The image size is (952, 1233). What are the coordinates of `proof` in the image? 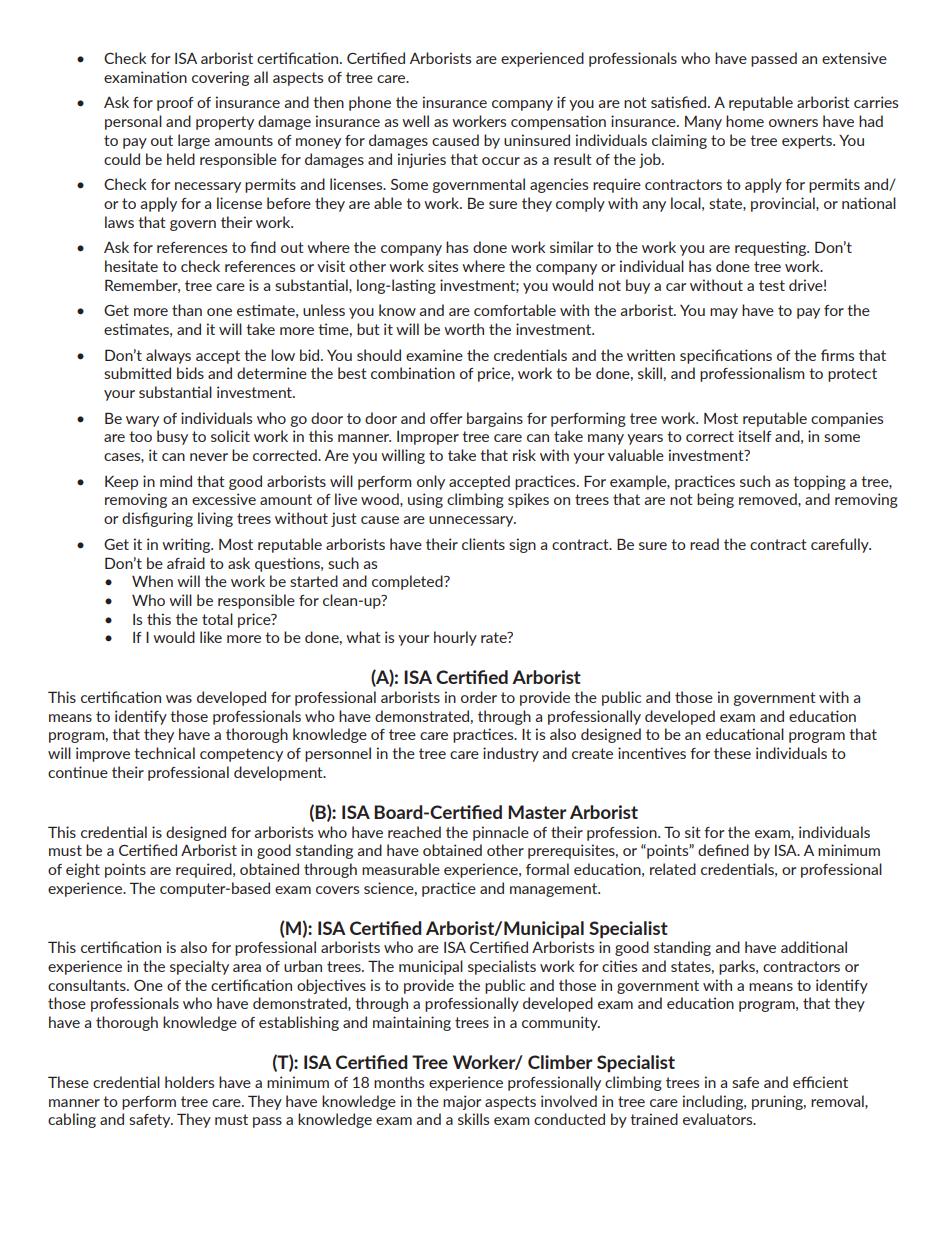 It's located at (175, 104).
